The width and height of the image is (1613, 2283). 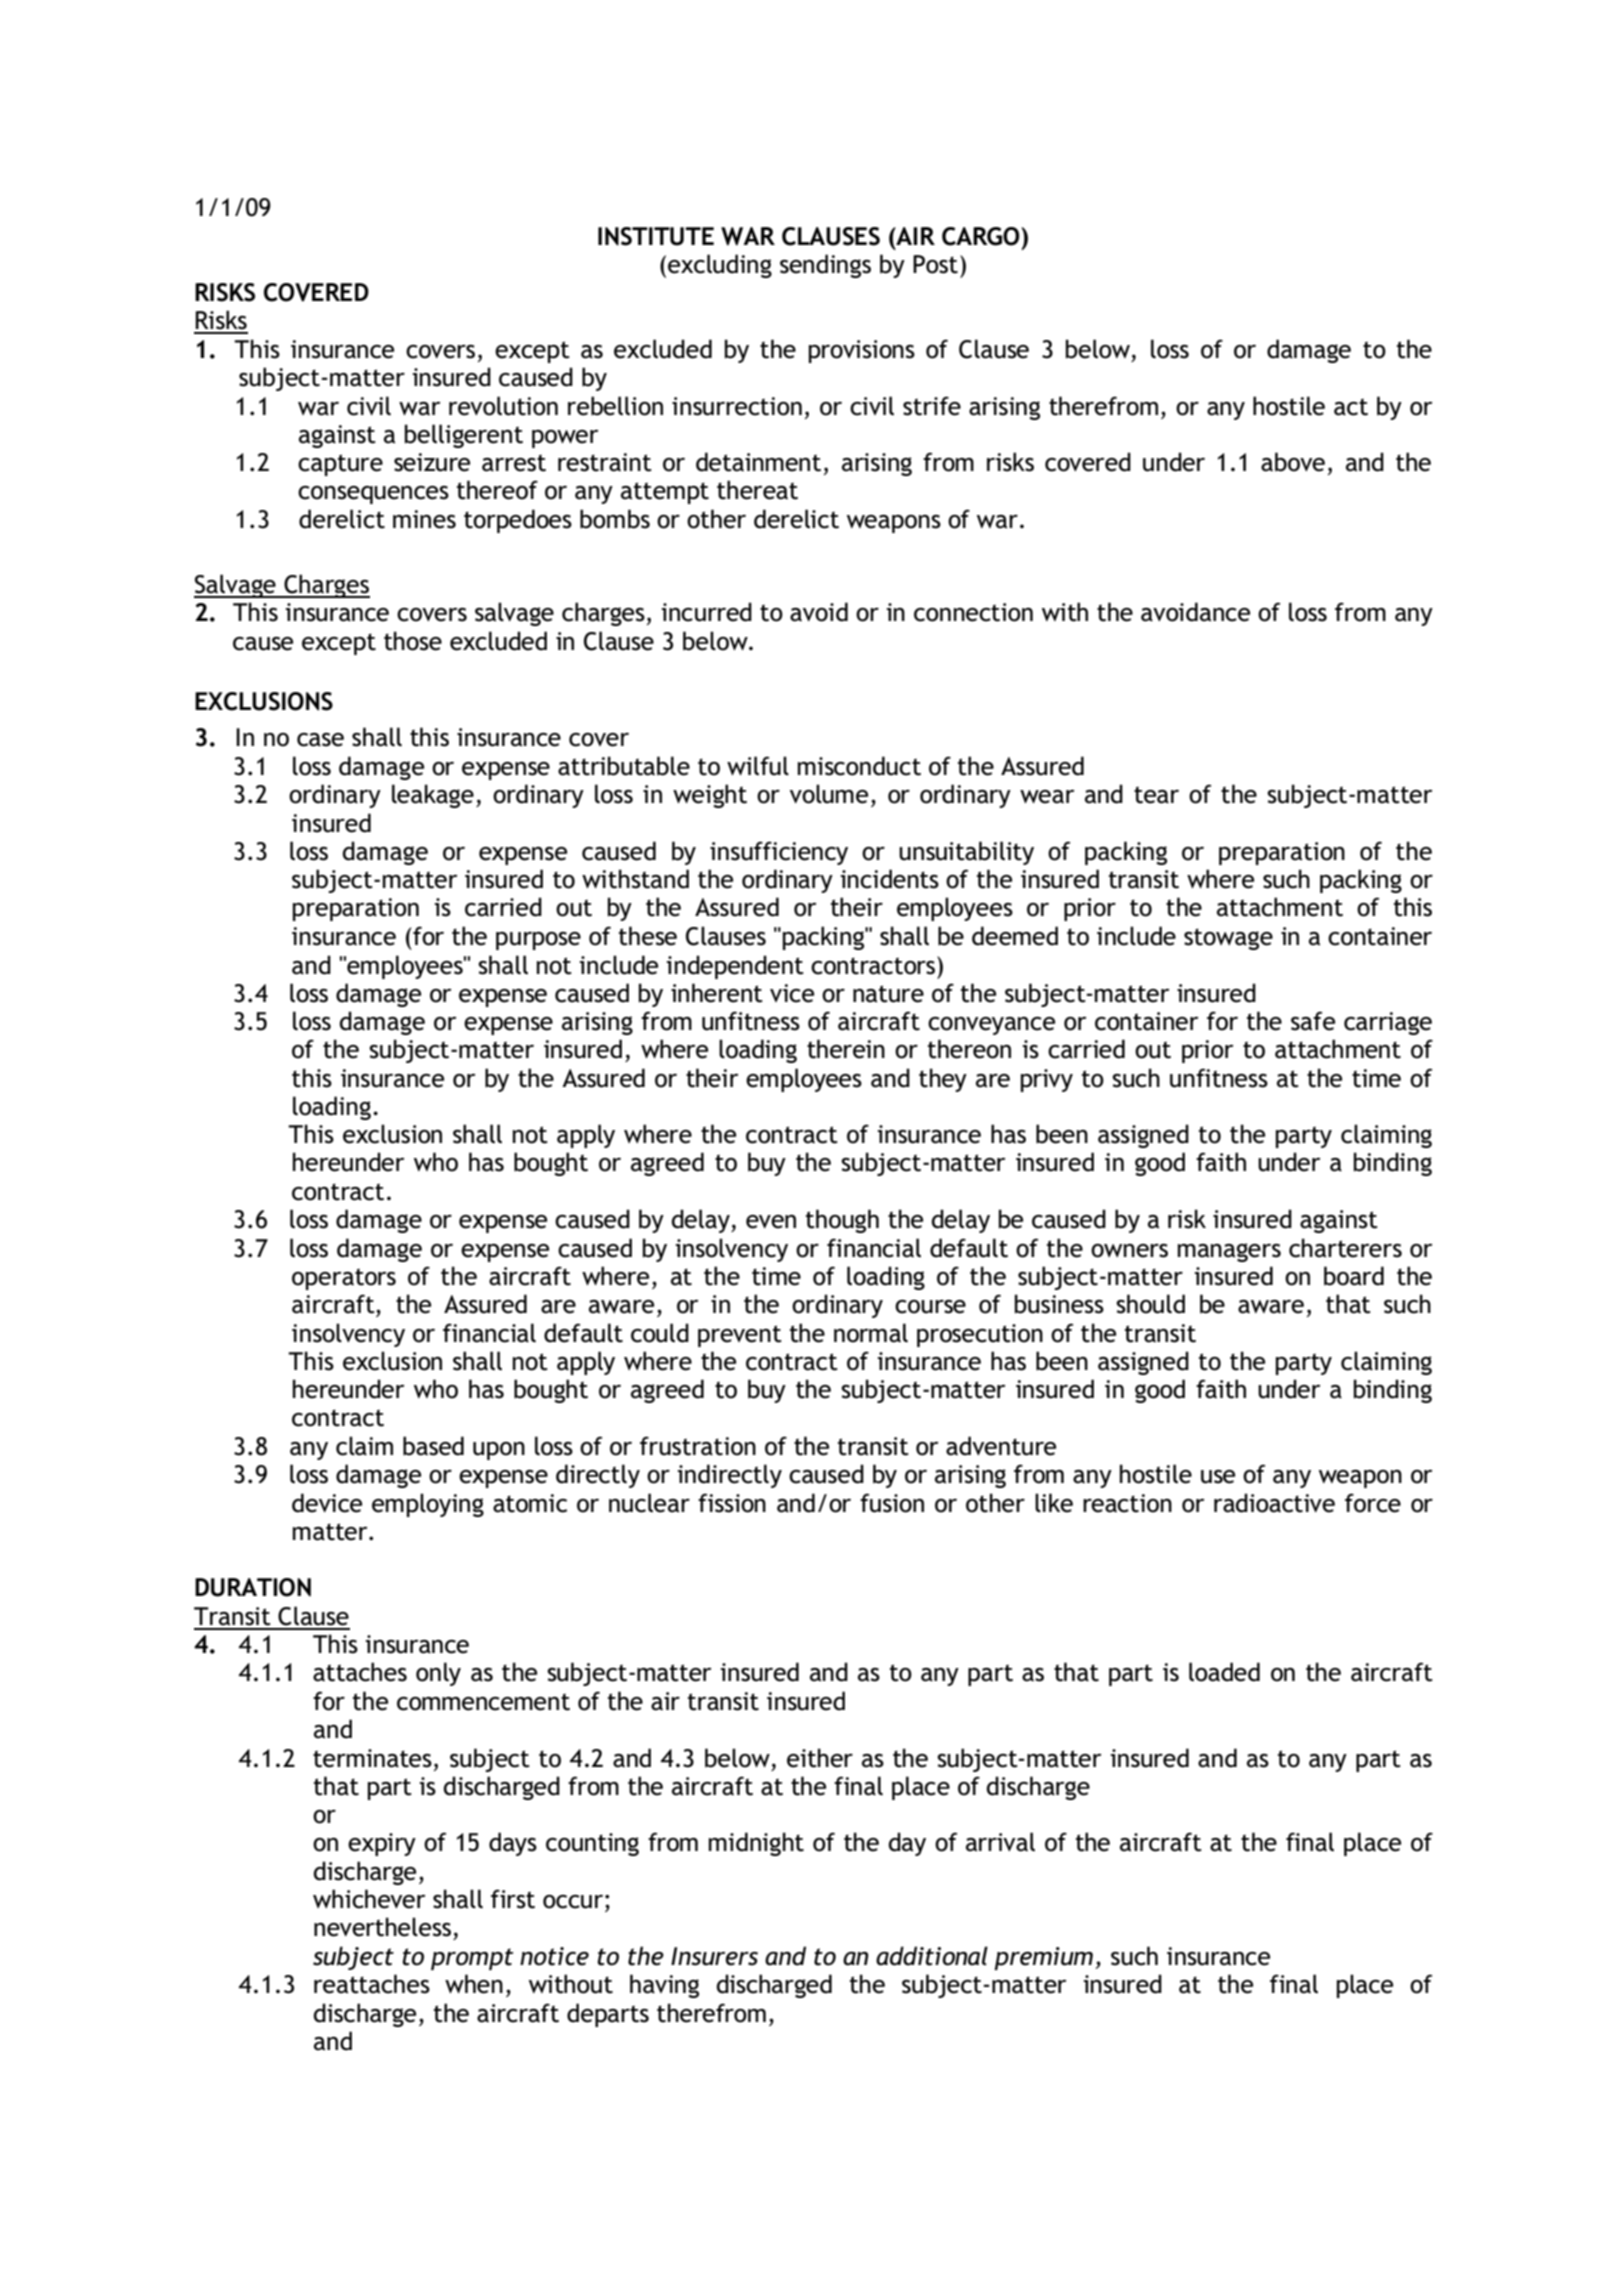 What do you see at coordinates (503, 406) in the image?
I see `revolution` at bounding box center [503, 406].
